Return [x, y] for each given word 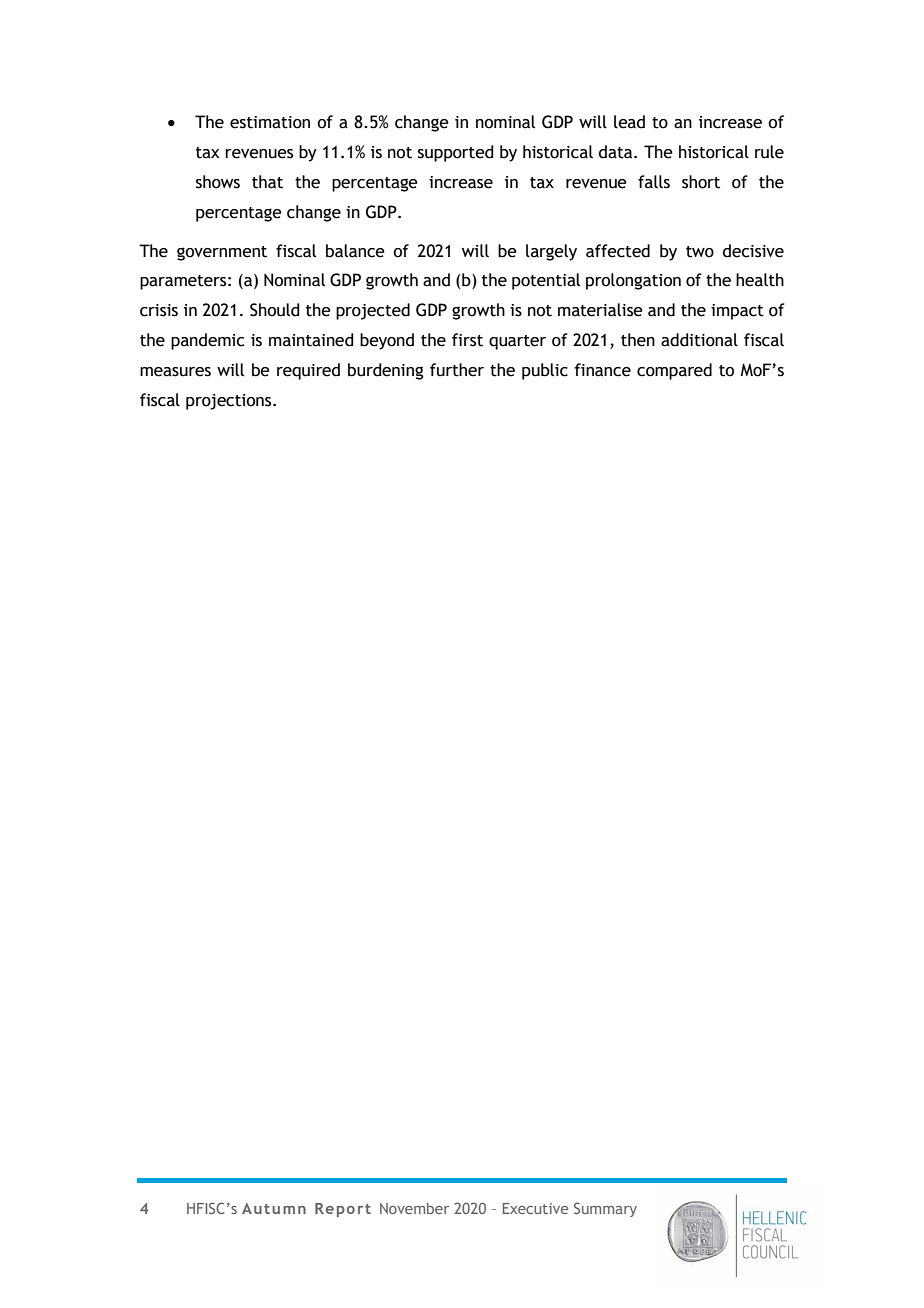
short [701, 182]
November [414, 1208]
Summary [605, 1209]
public [545, 371]
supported [456, 153]
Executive [535, 1208]
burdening [385, 371]
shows [218, 182]
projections [230, 402]
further [457, 370]
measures [175, 372]
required [308, 371]
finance [602, 370]
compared [674, 371]
